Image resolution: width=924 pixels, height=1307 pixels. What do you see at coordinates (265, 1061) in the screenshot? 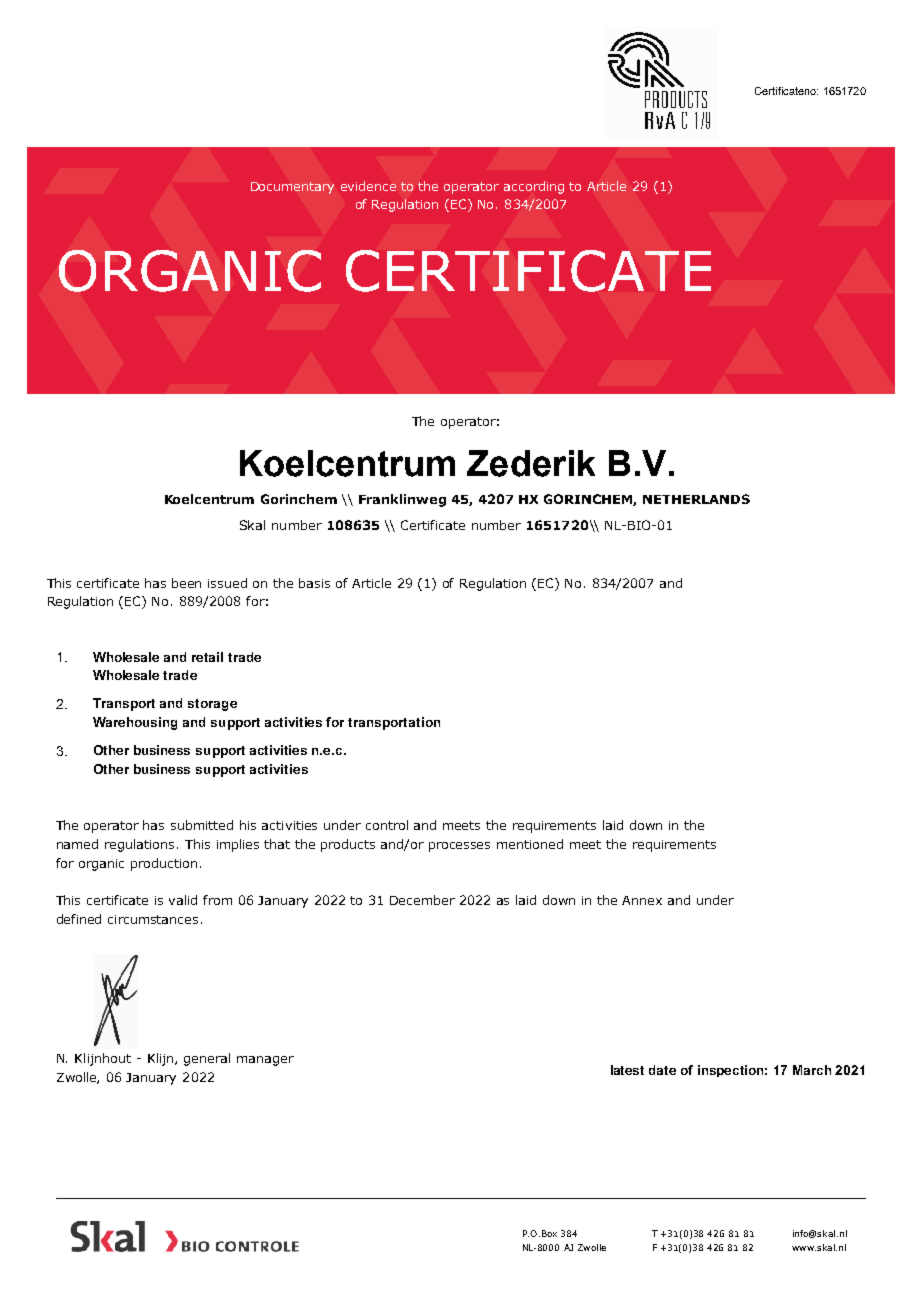
I see `manager` at bounding box center [265, 1061].
